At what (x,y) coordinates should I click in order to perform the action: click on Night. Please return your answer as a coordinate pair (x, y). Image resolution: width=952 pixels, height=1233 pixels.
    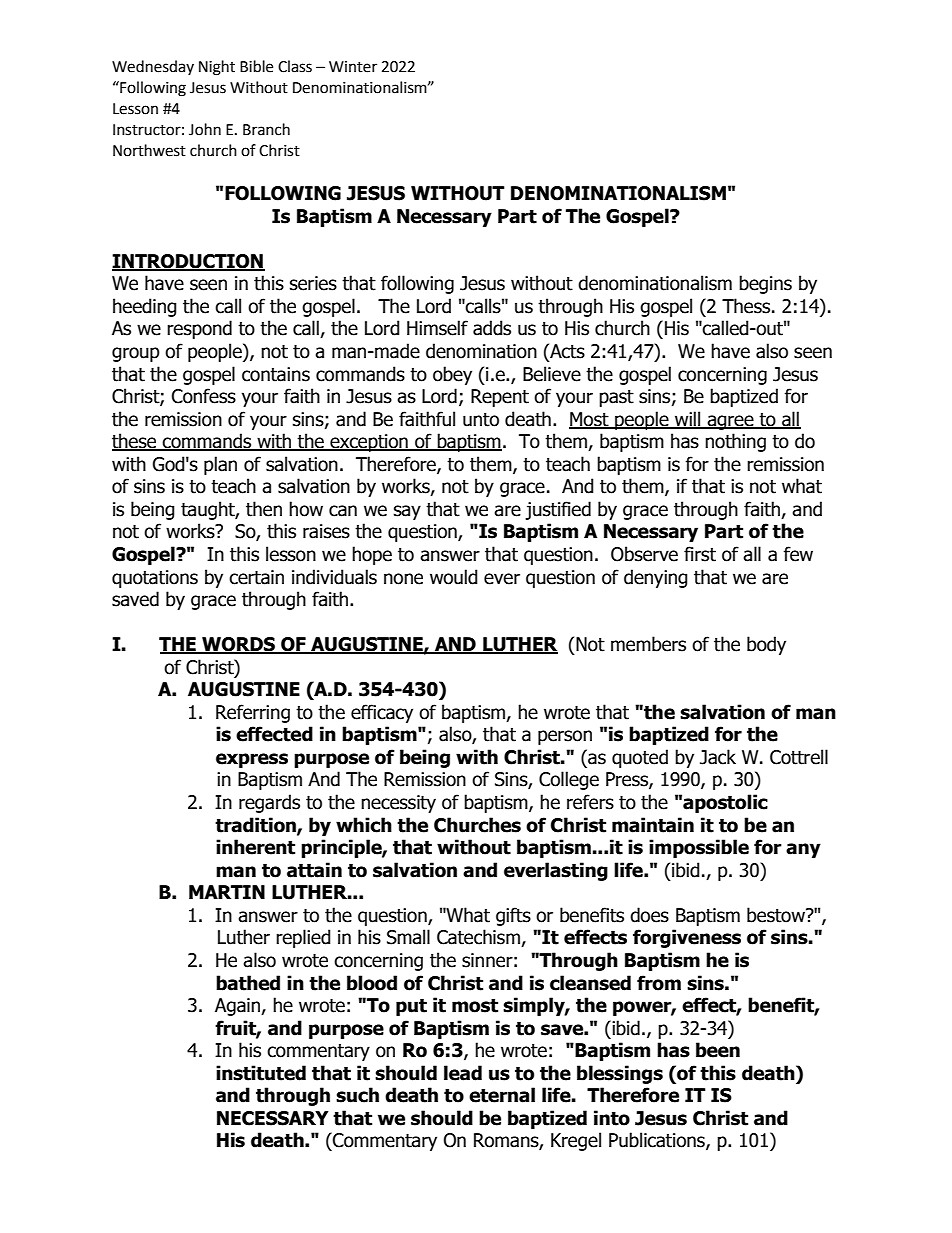
    Looking at the image, I should click on (217, 68).
